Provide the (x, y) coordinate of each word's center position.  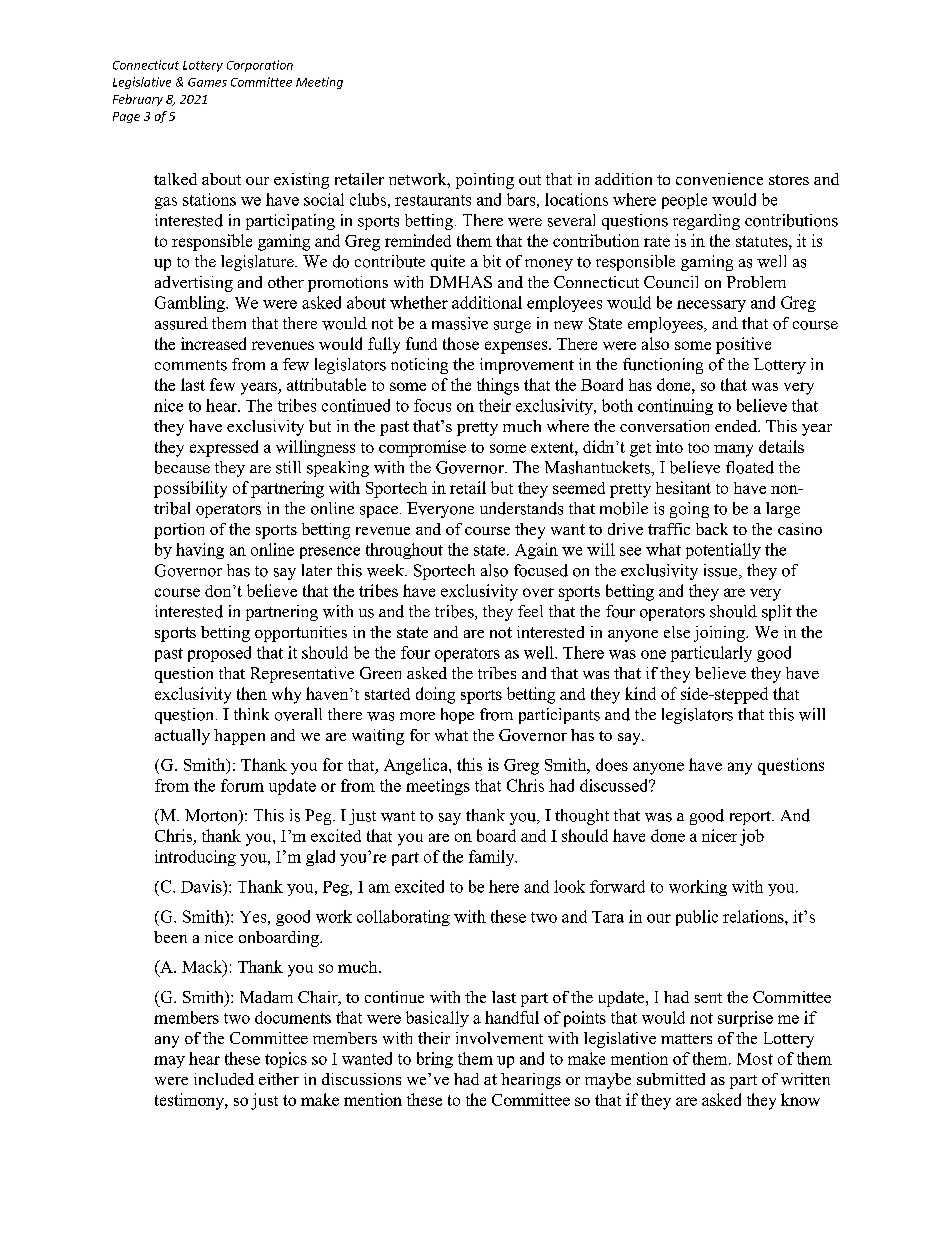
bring (435, 1060)
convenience (719, 179)
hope (457, 716)
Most (755, 1059)
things (498, 386)
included (224, 1079)
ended (737, 426)
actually (182, 737)
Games (207, 82)
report (751, 818)
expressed (224, 448)
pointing (485, 181)
